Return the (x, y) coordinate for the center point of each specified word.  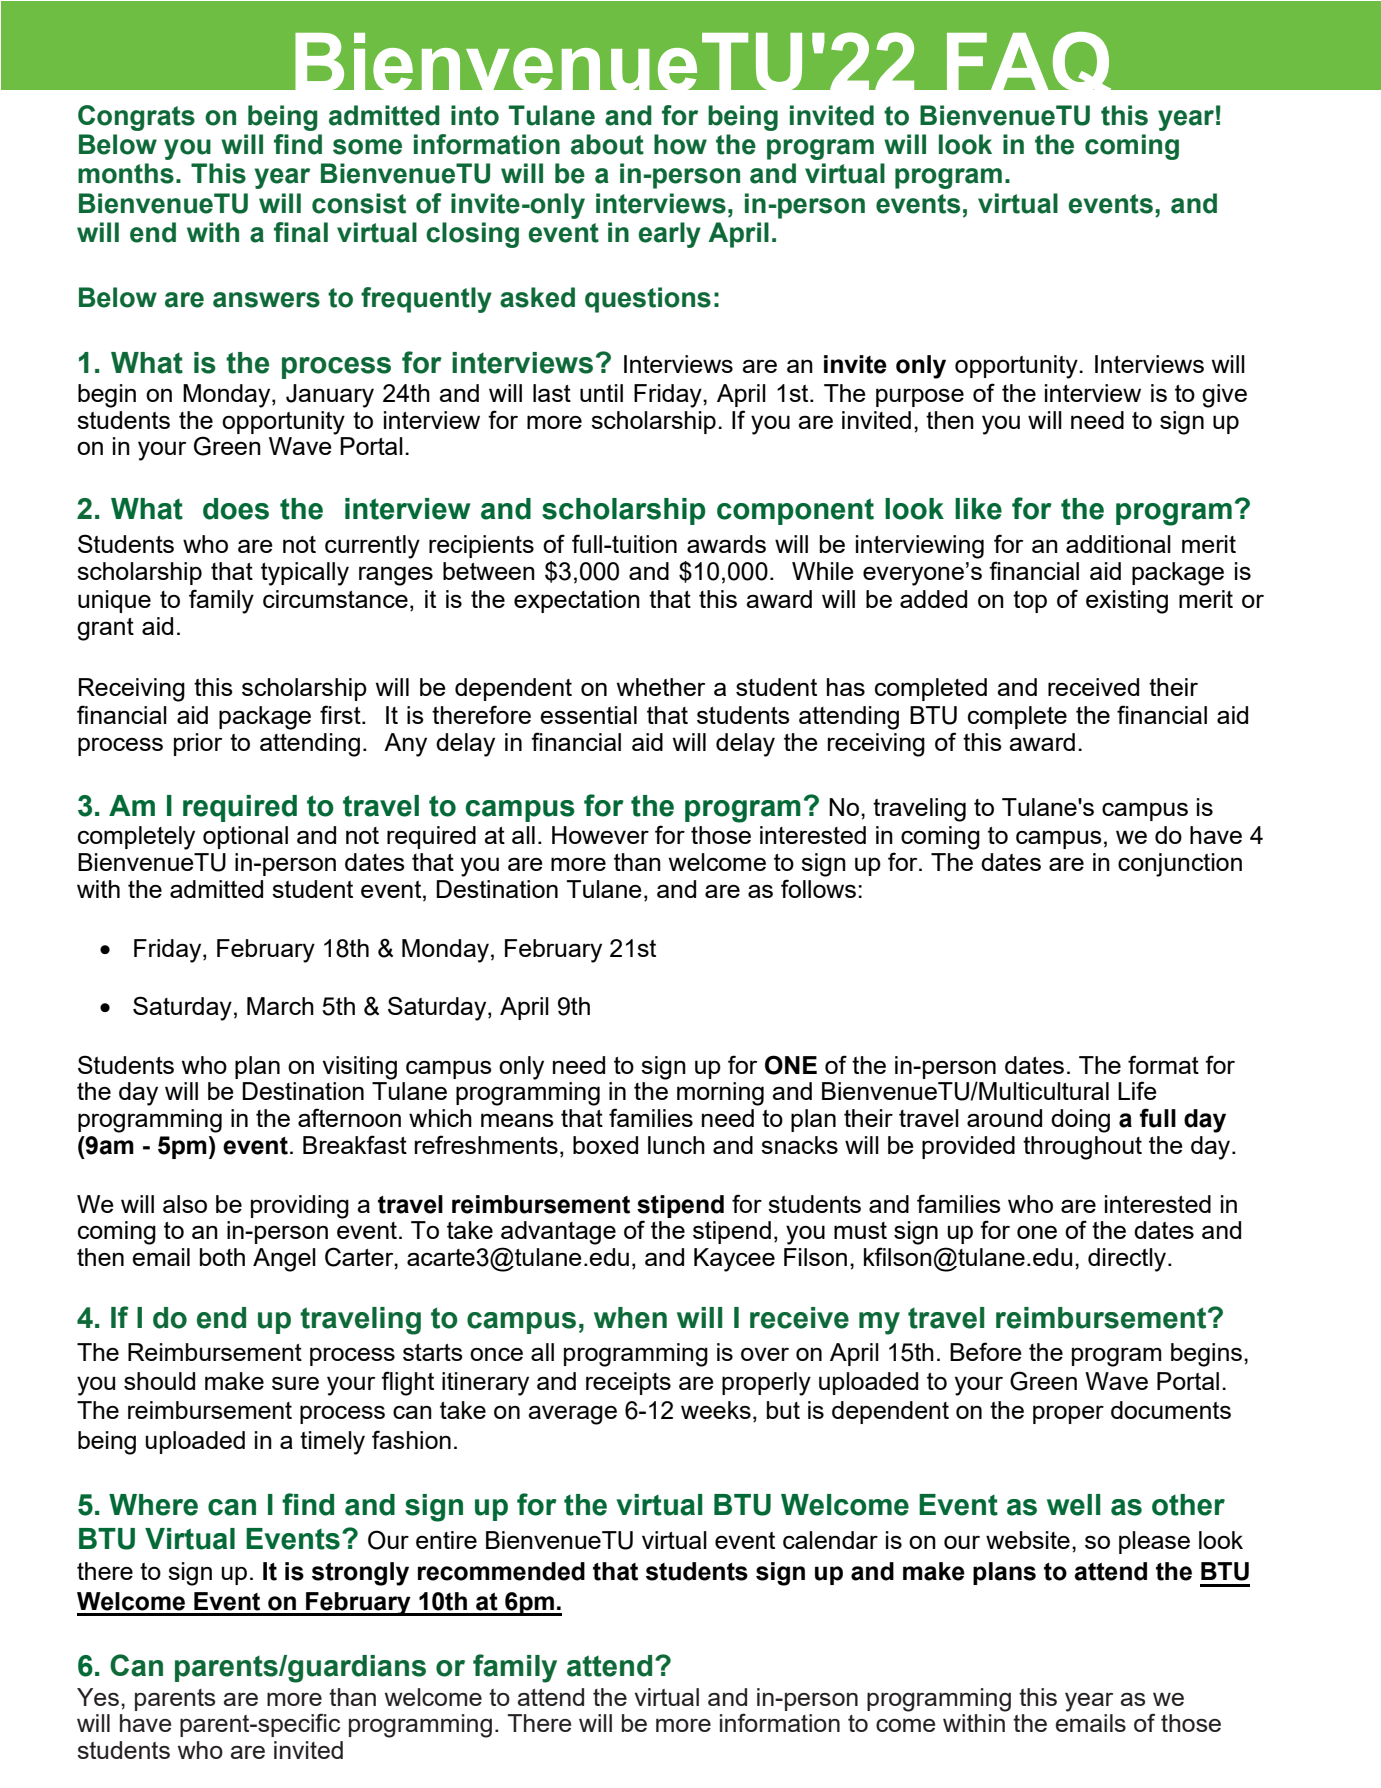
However (600, 835)
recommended (501, 1571)
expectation (577, 601)
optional (245, 837)
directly (1128, 1260)
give (1224, 396)
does (236, 509)
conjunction (1180, 865)
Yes (98, 1697)
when (630, 1318)
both (222, 1257)
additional (1118, 544)
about (607, 144)
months (126, 173)
